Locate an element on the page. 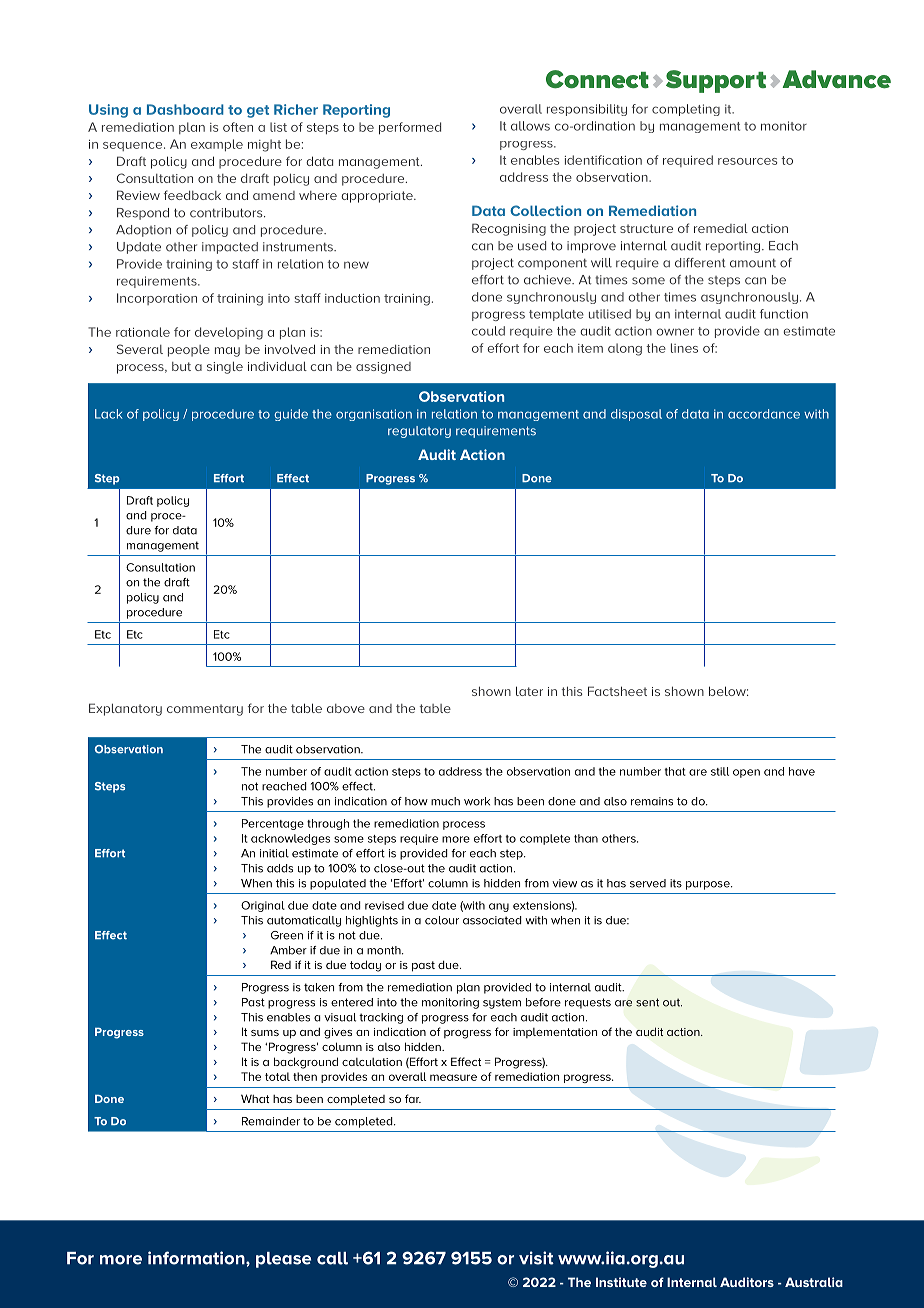 Image resolution: width=924 pixels, height=1308 pixels. allows is located at coordinates (530, 126).
